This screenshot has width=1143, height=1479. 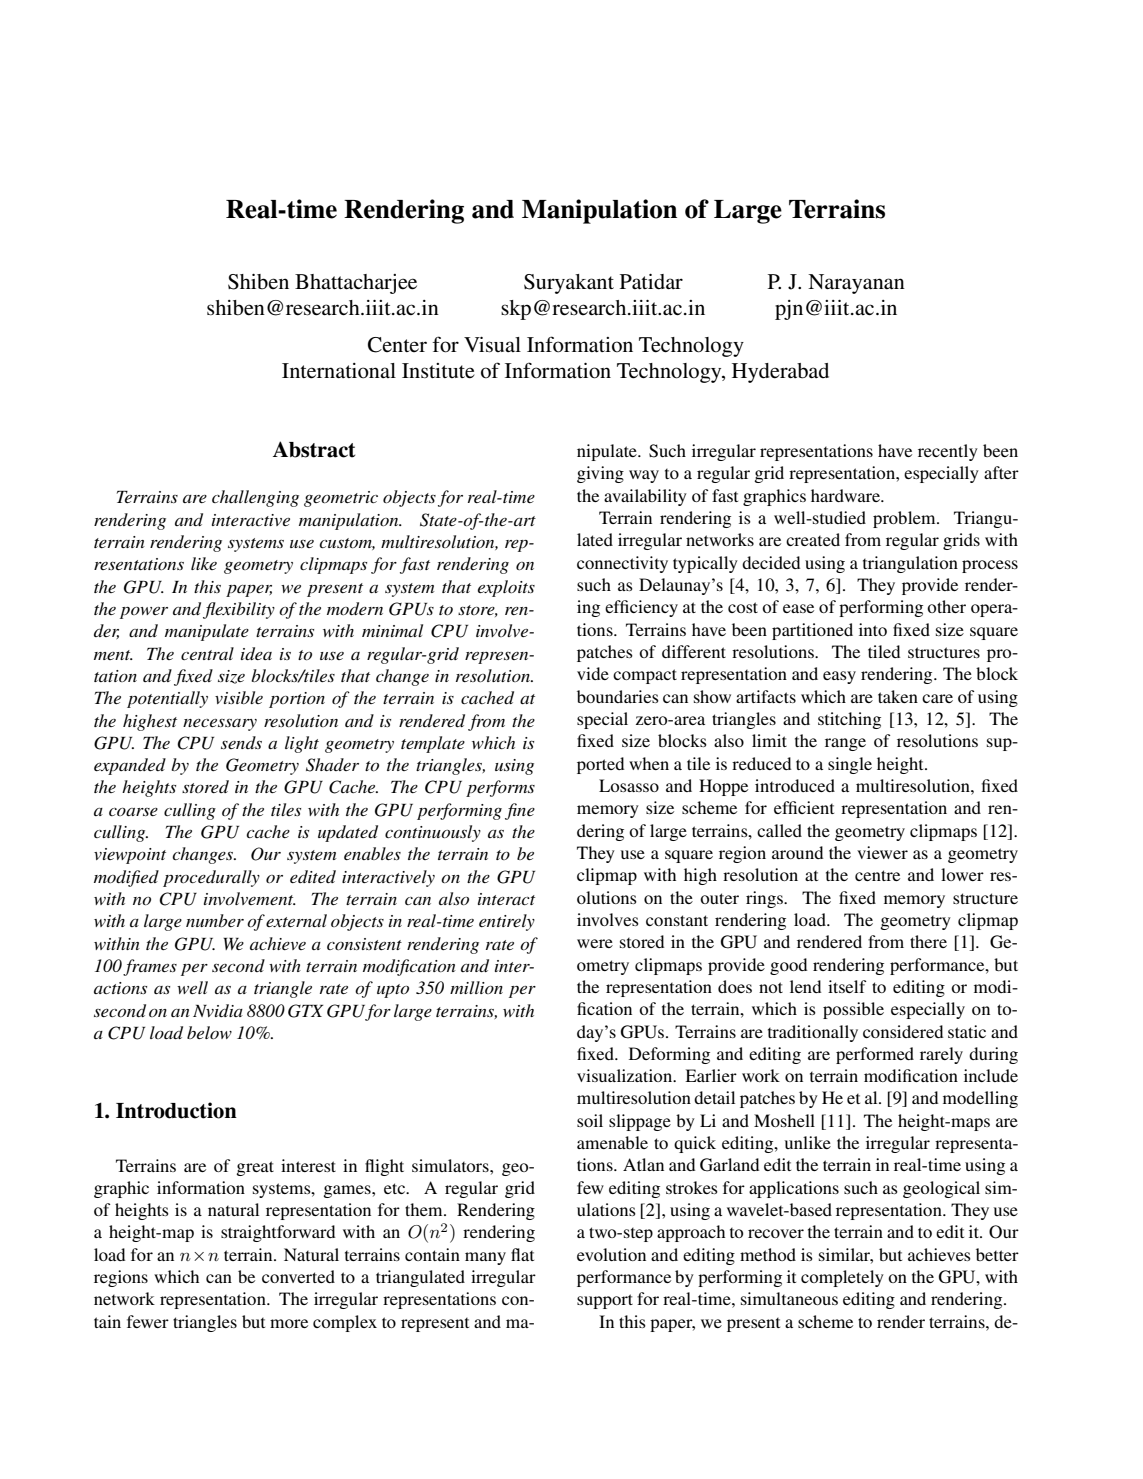 I want to click on Bhattacharjee, so click(x=356, y=284).
